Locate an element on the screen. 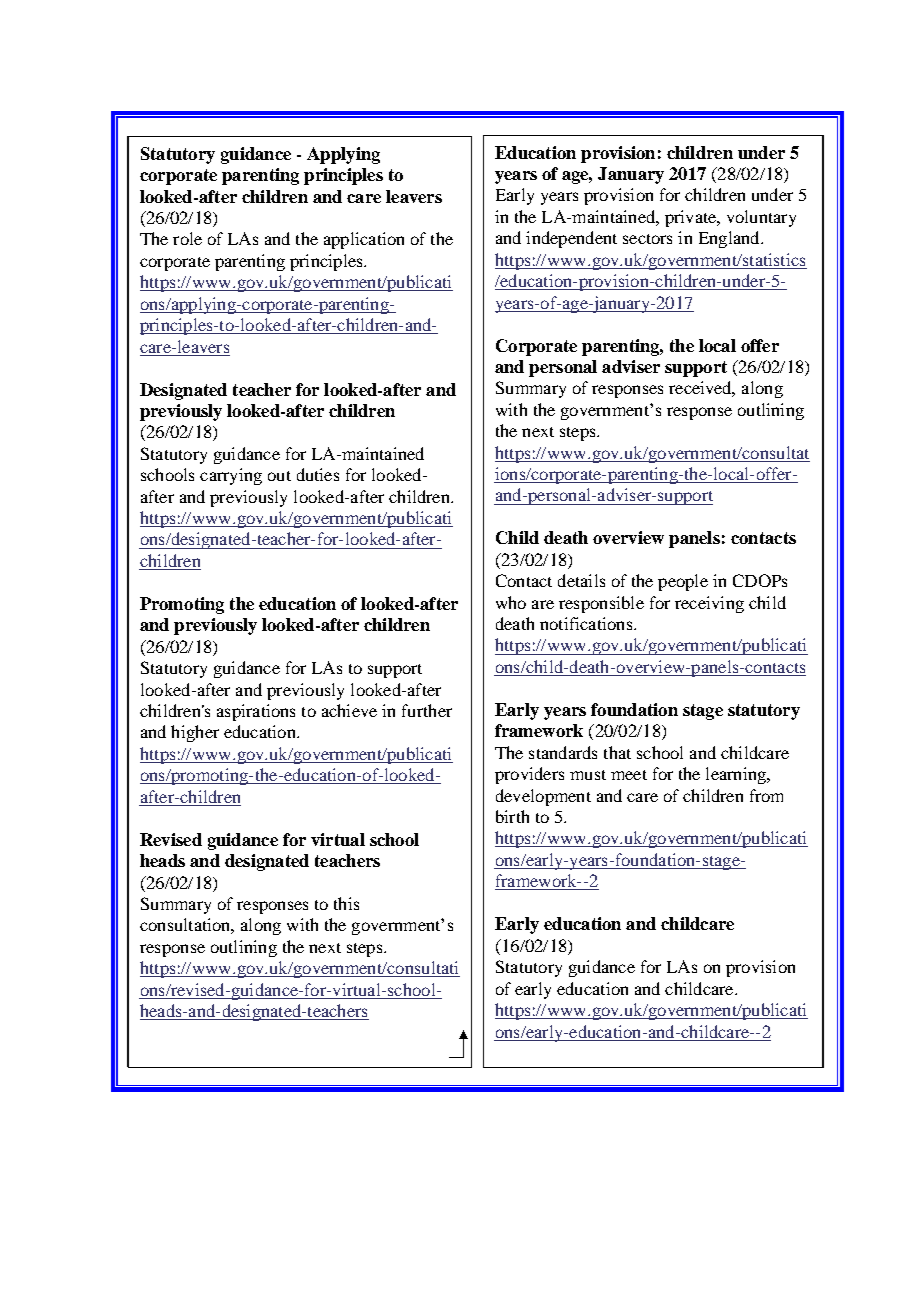  role is located at coordinates (187, 238).
